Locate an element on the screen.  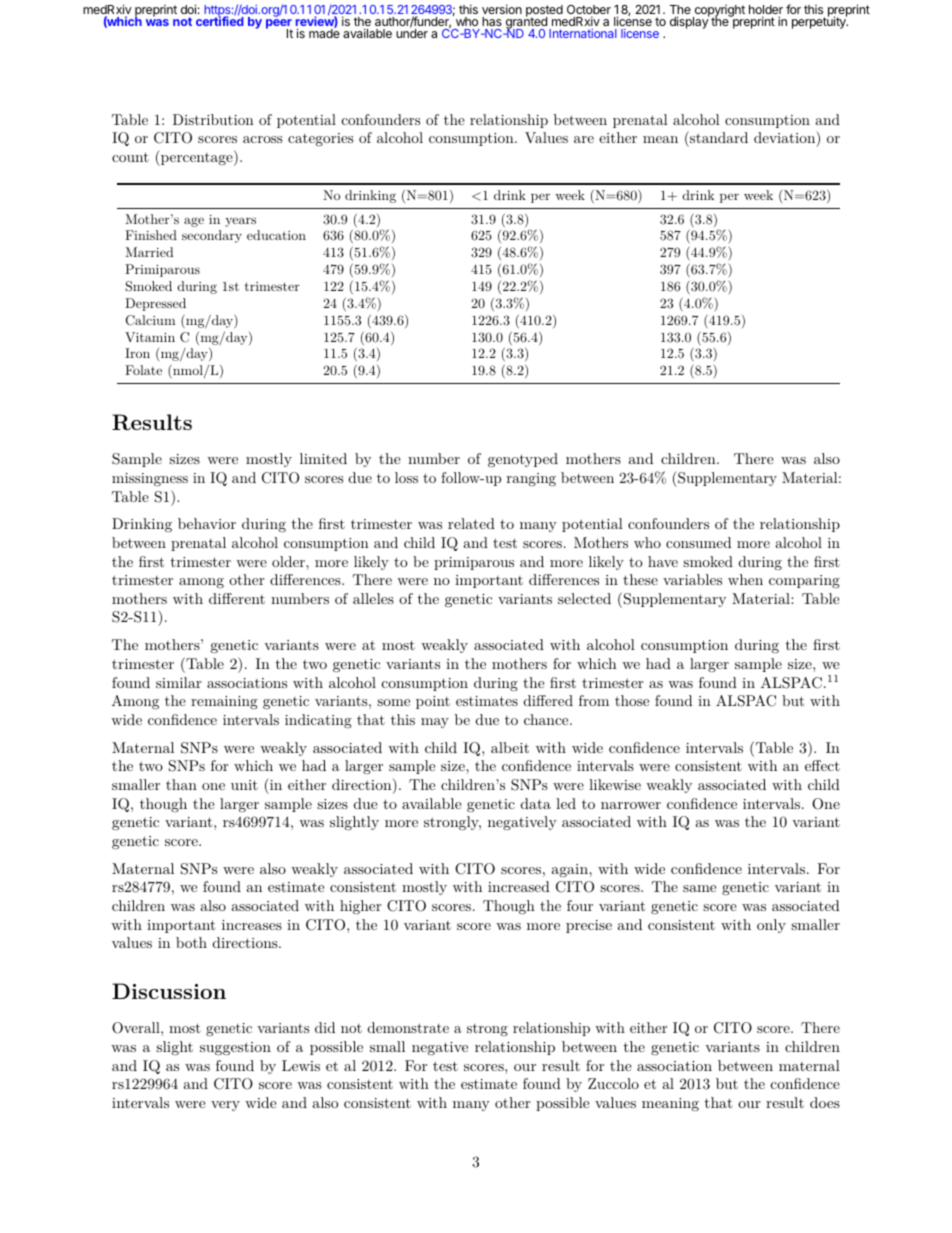
unit is located at coordinates (244, 785).
